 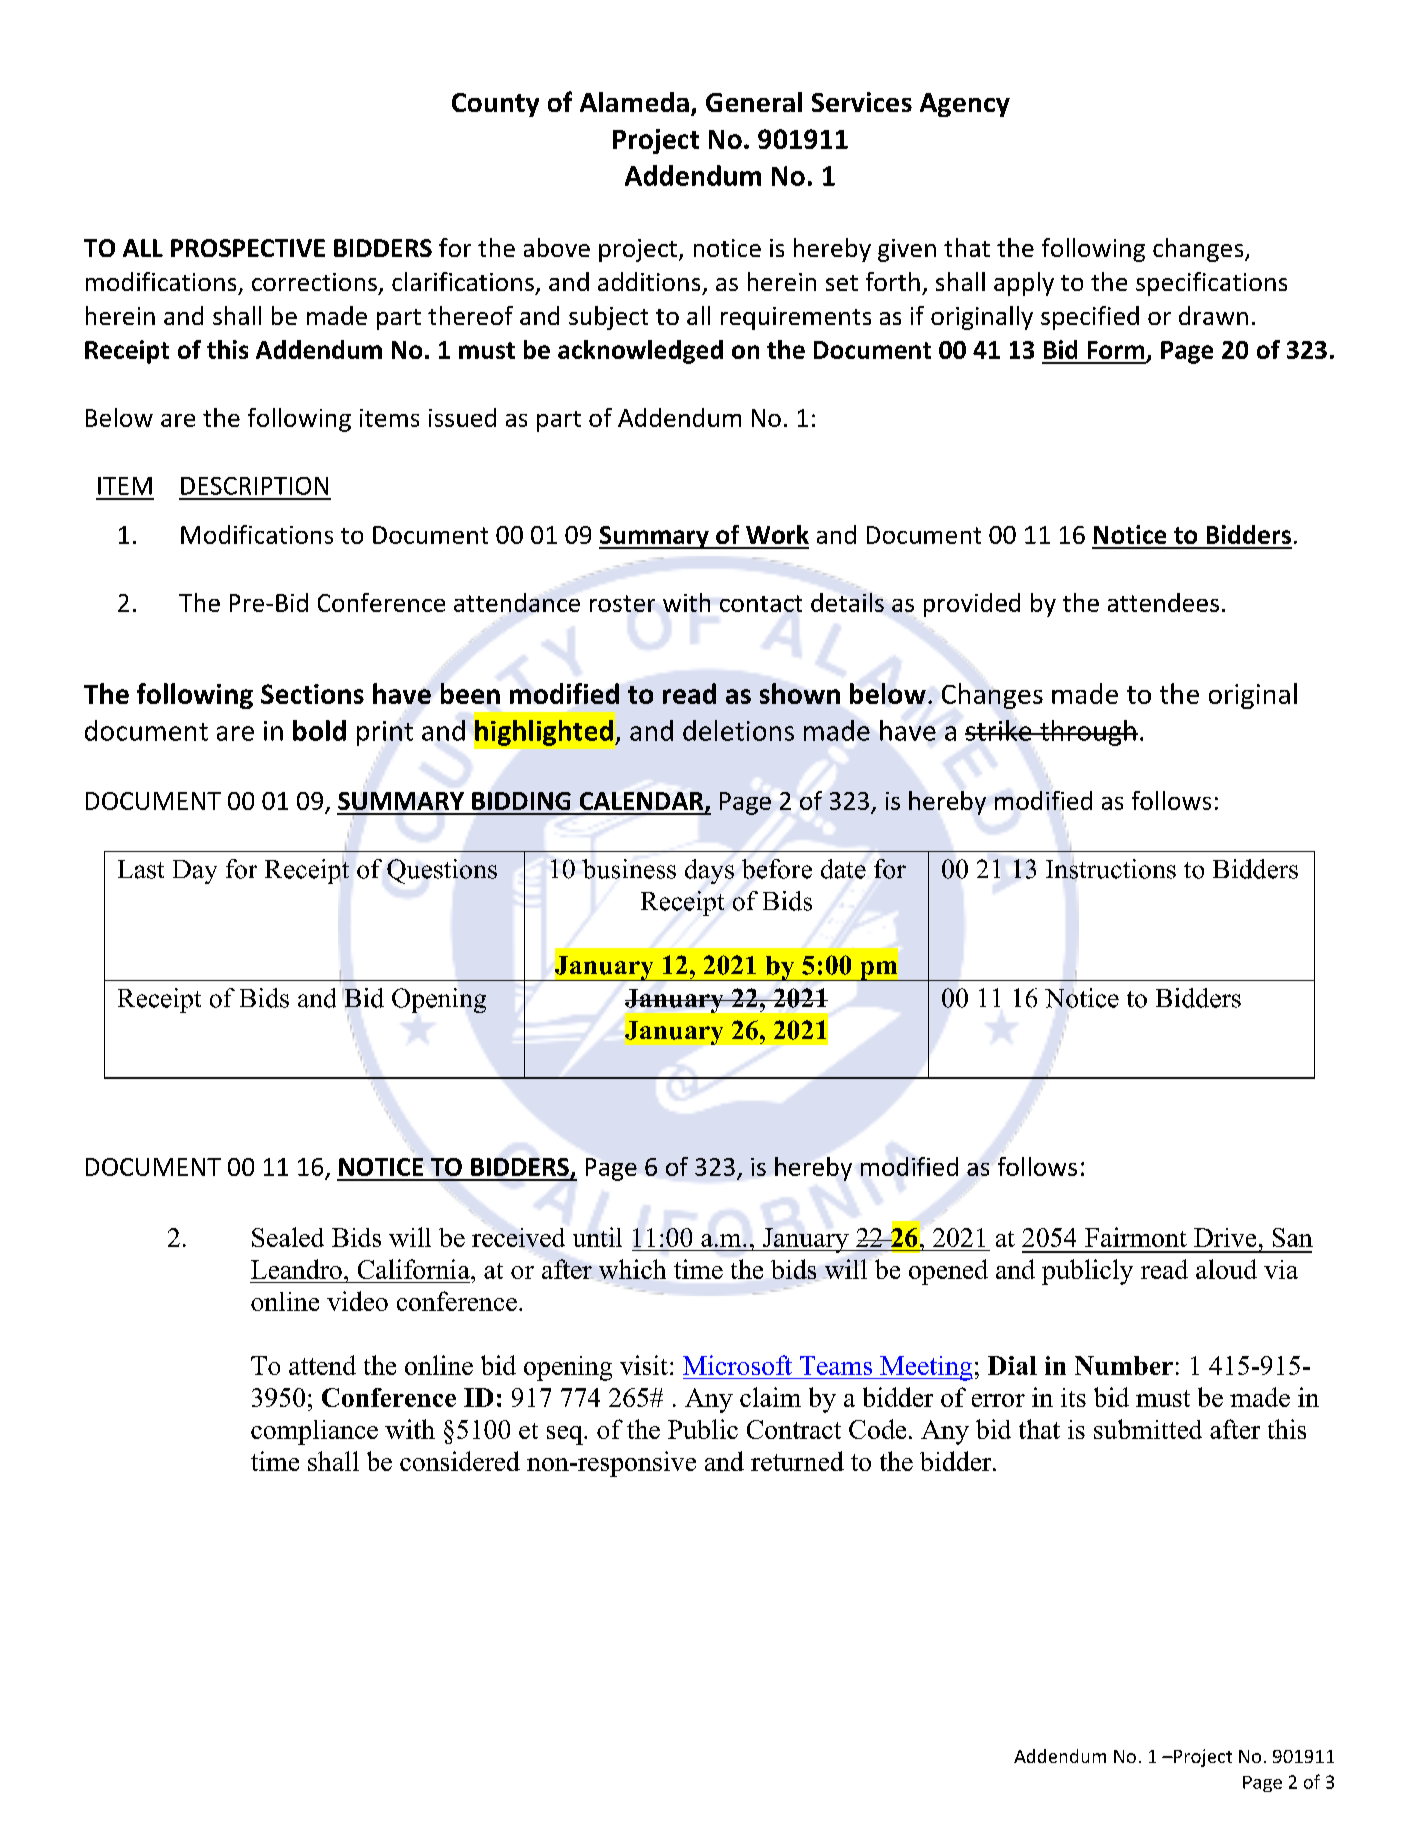 I want to click on Instructions, so click(x=1111, y=870).
